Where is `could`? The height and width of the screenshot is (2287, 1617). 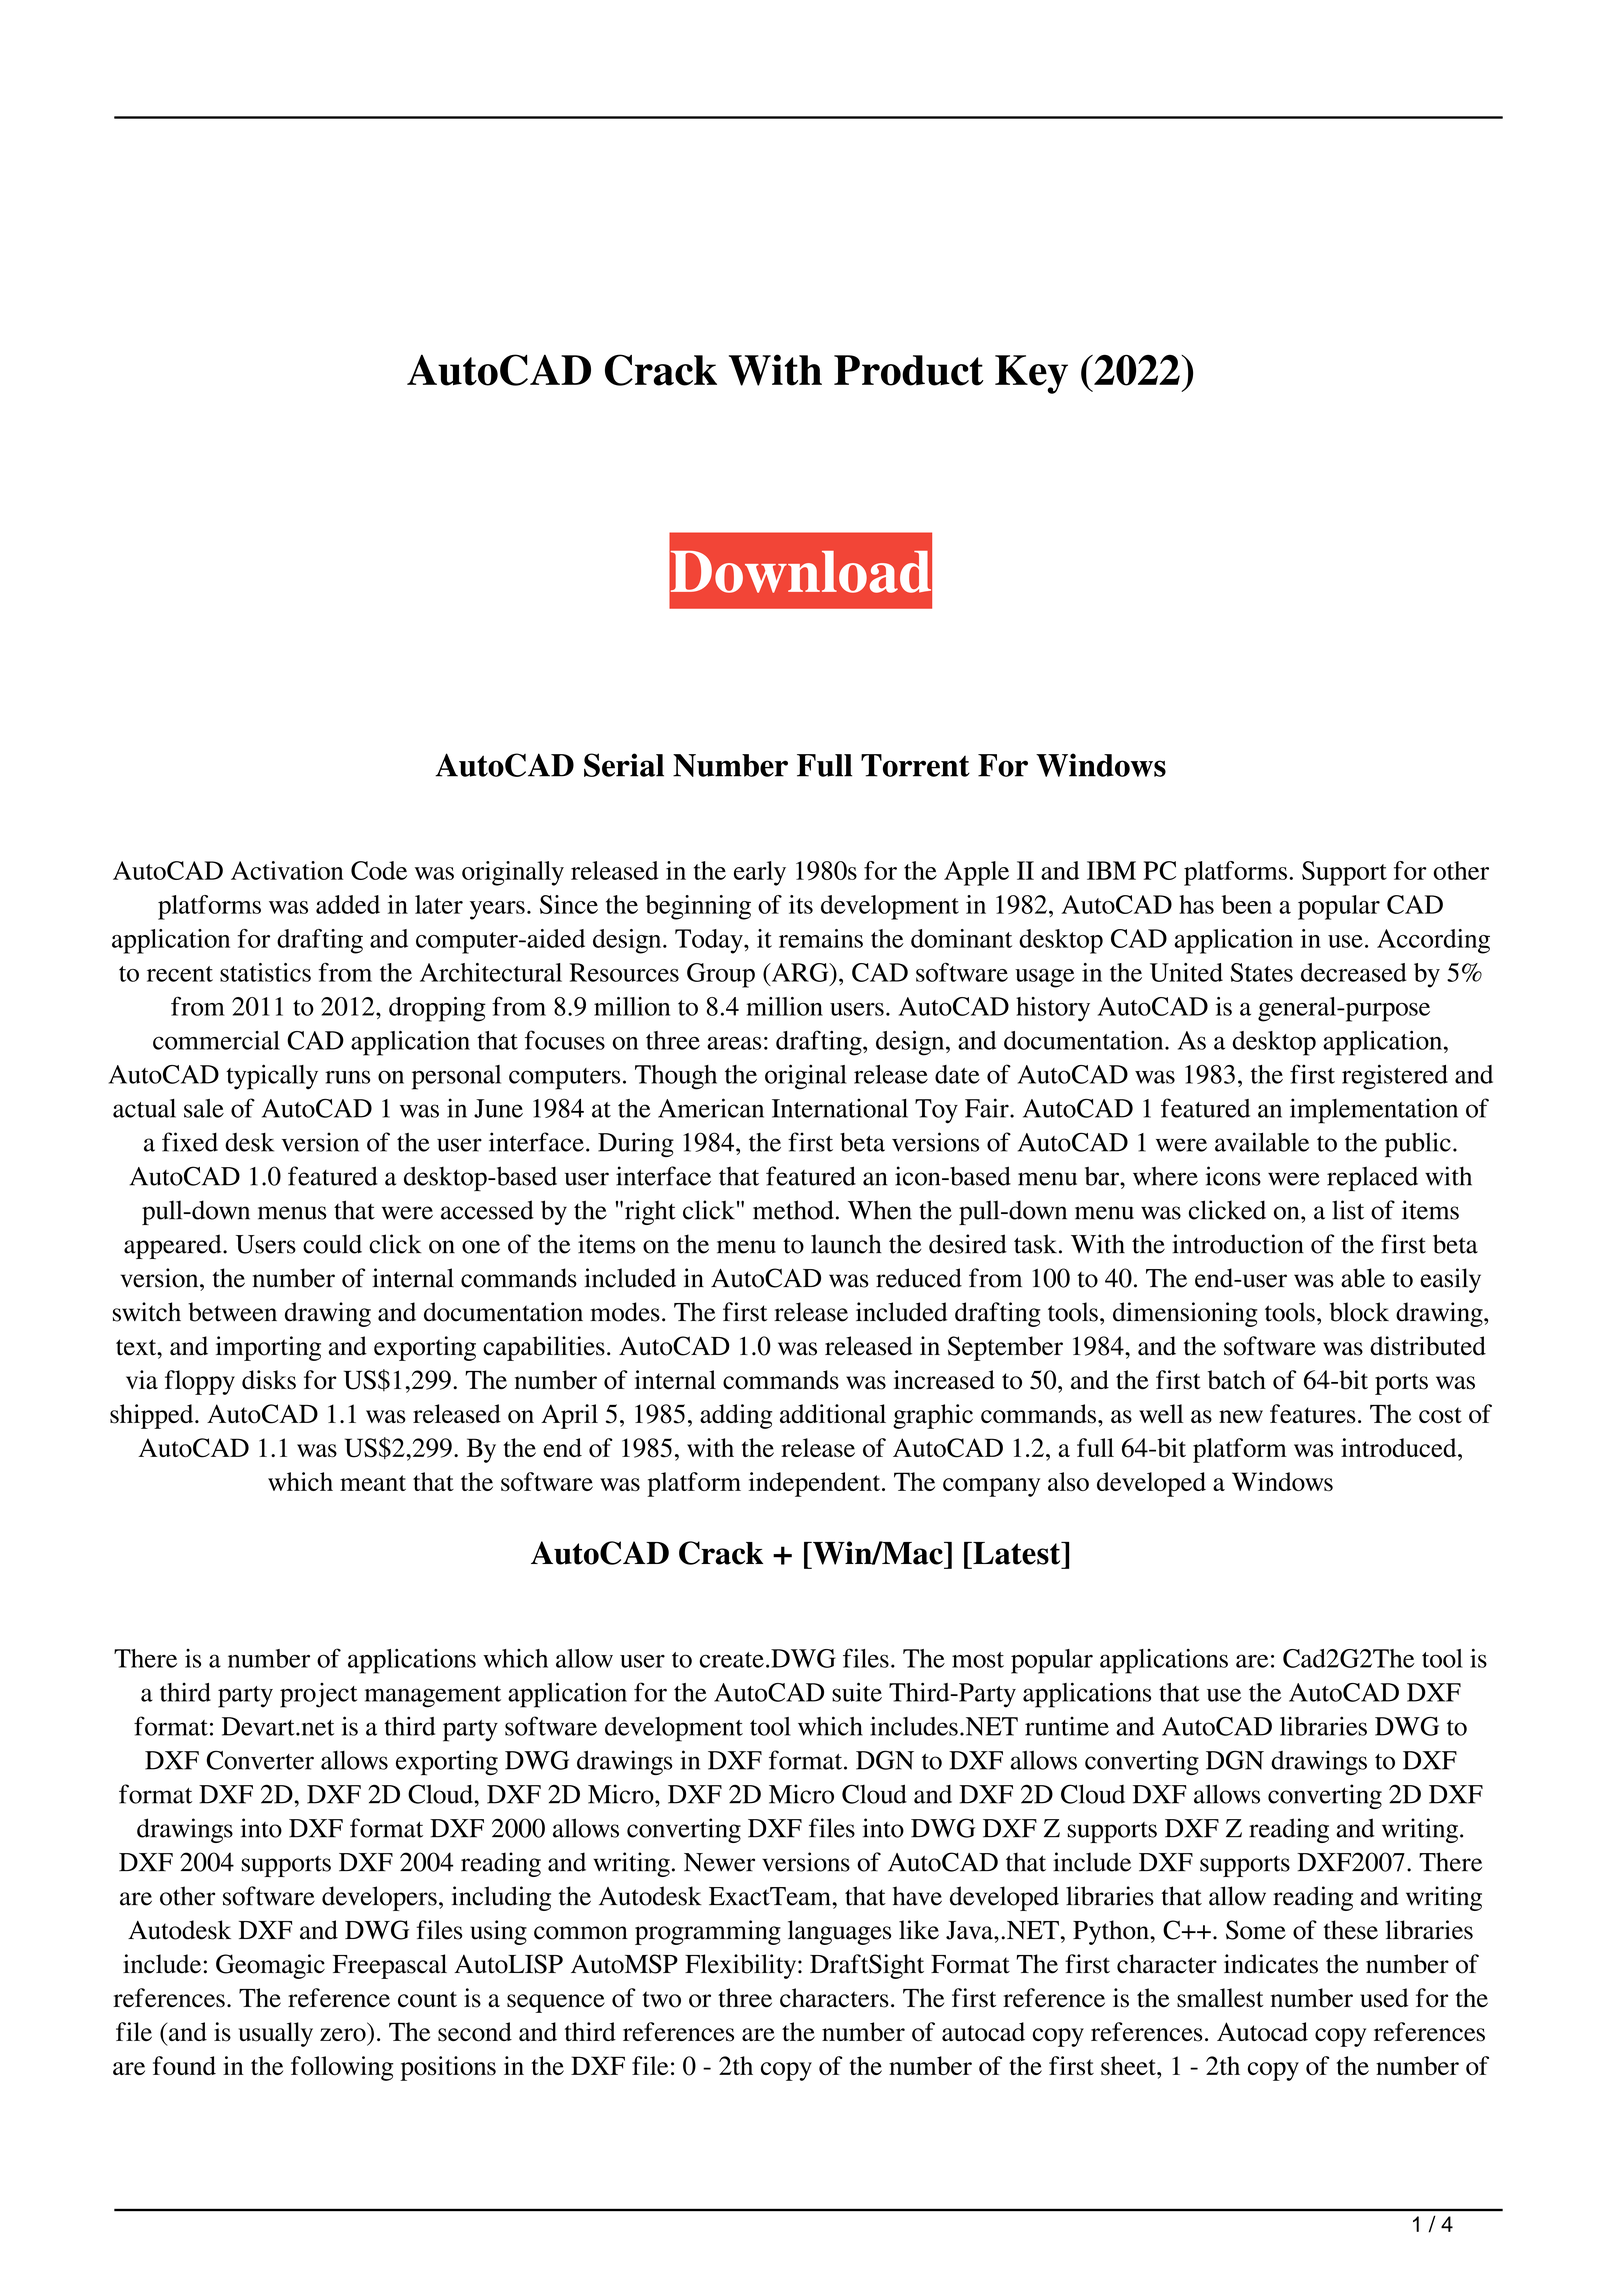 could is located at coordinates (332, 1244).
